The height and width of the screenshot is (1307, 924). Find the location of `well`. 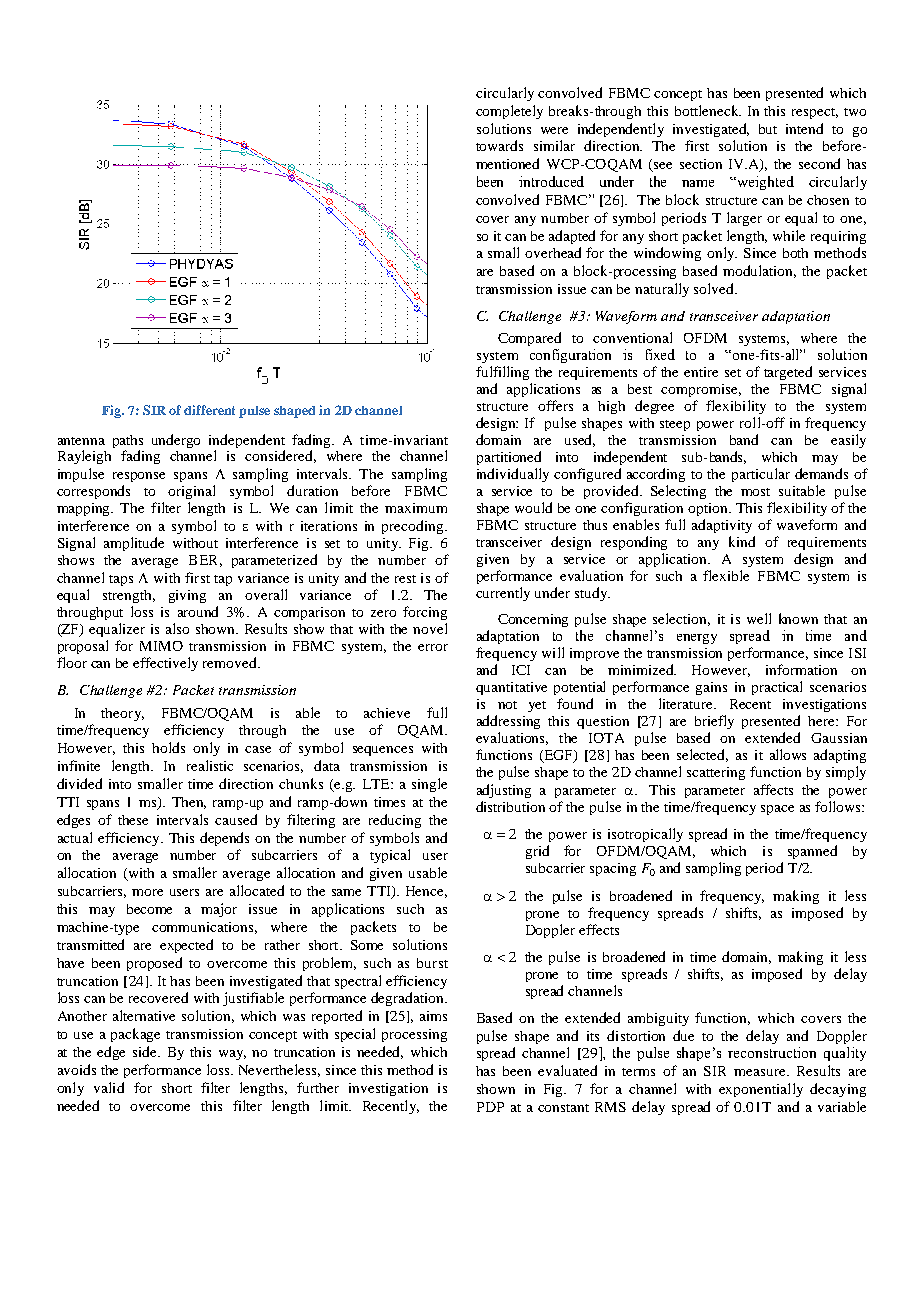

well is located at coordinates (759, 618).
